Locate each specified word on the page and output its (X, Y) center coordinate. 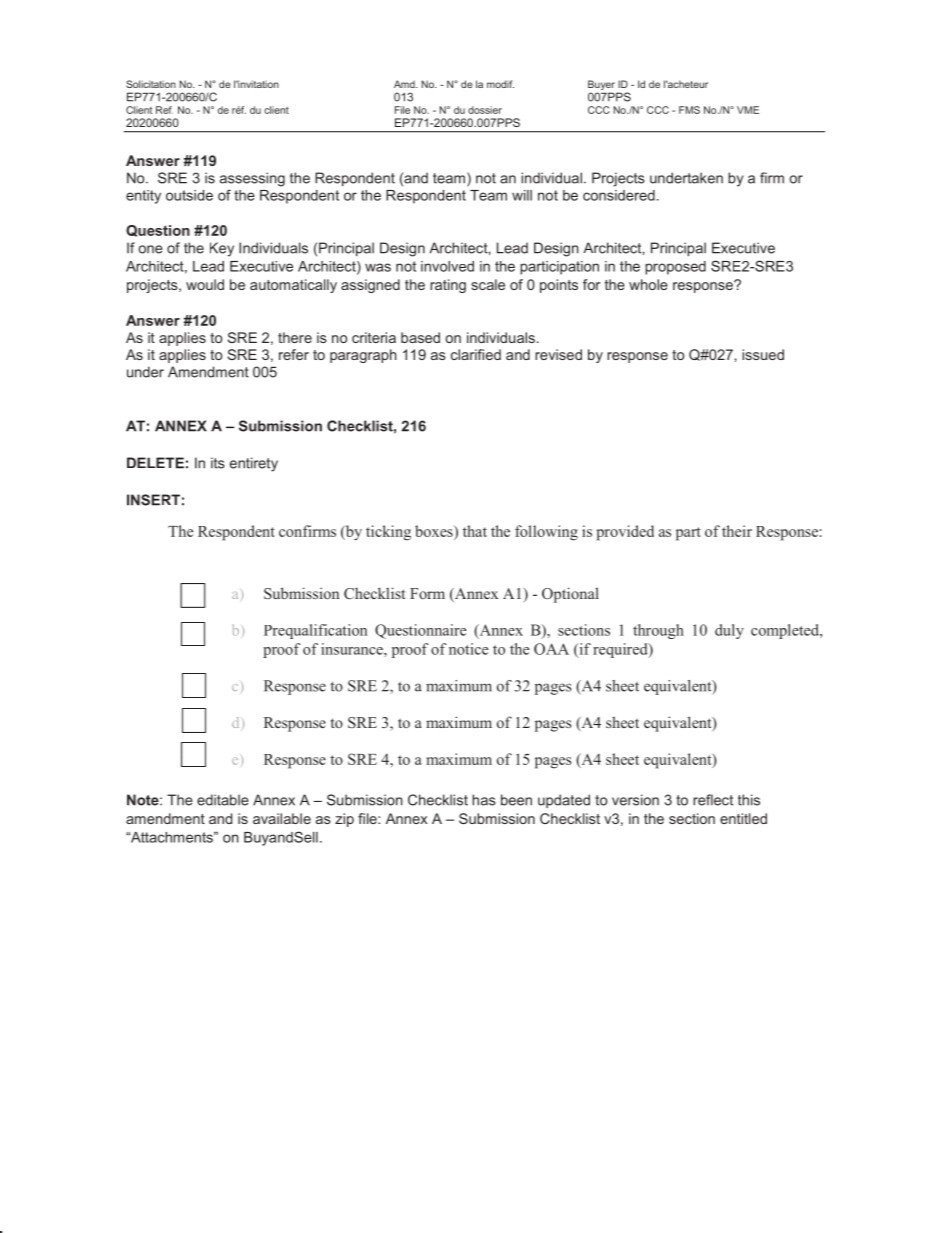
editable (223, 800)
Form (427, 593)
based (420, 337)
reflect (713, 800)
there (295, 337)
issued (763, 354)
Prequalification (315, 631)
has (484, 800)
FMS (689, 110)
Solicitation (151, 84)
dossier (485, 110)
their (737, 531)
